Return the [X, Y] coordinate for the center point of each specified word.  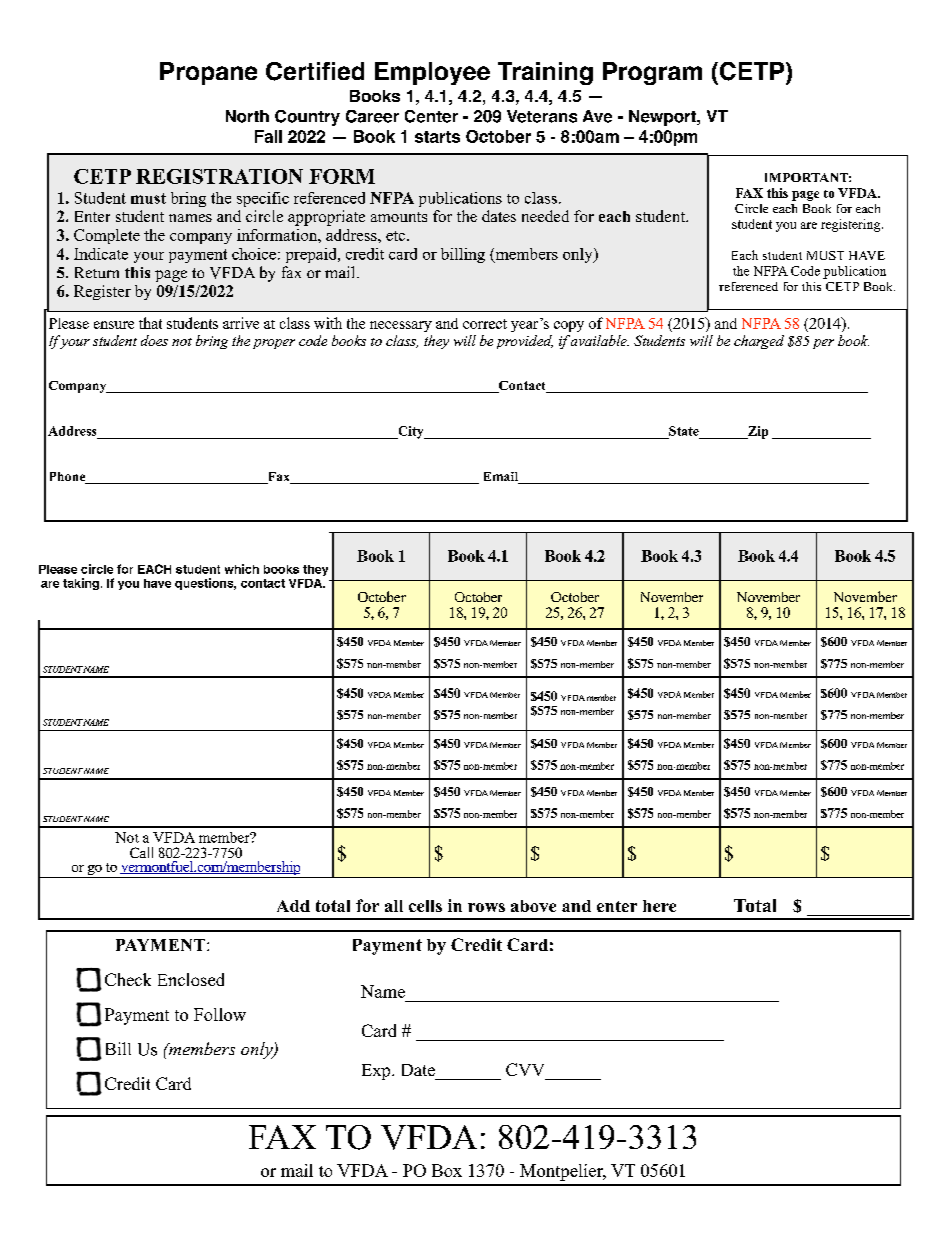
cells [425, 906]
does [154, 340]
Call [141, 852]
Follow [220, 1014]
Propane [208, 73]
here [659, 906]
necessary [401, 326]
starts [437, 137]
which [242, 569]
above [533, 906]
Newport [664, 118]
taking [81, 584]
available [598, 340]
